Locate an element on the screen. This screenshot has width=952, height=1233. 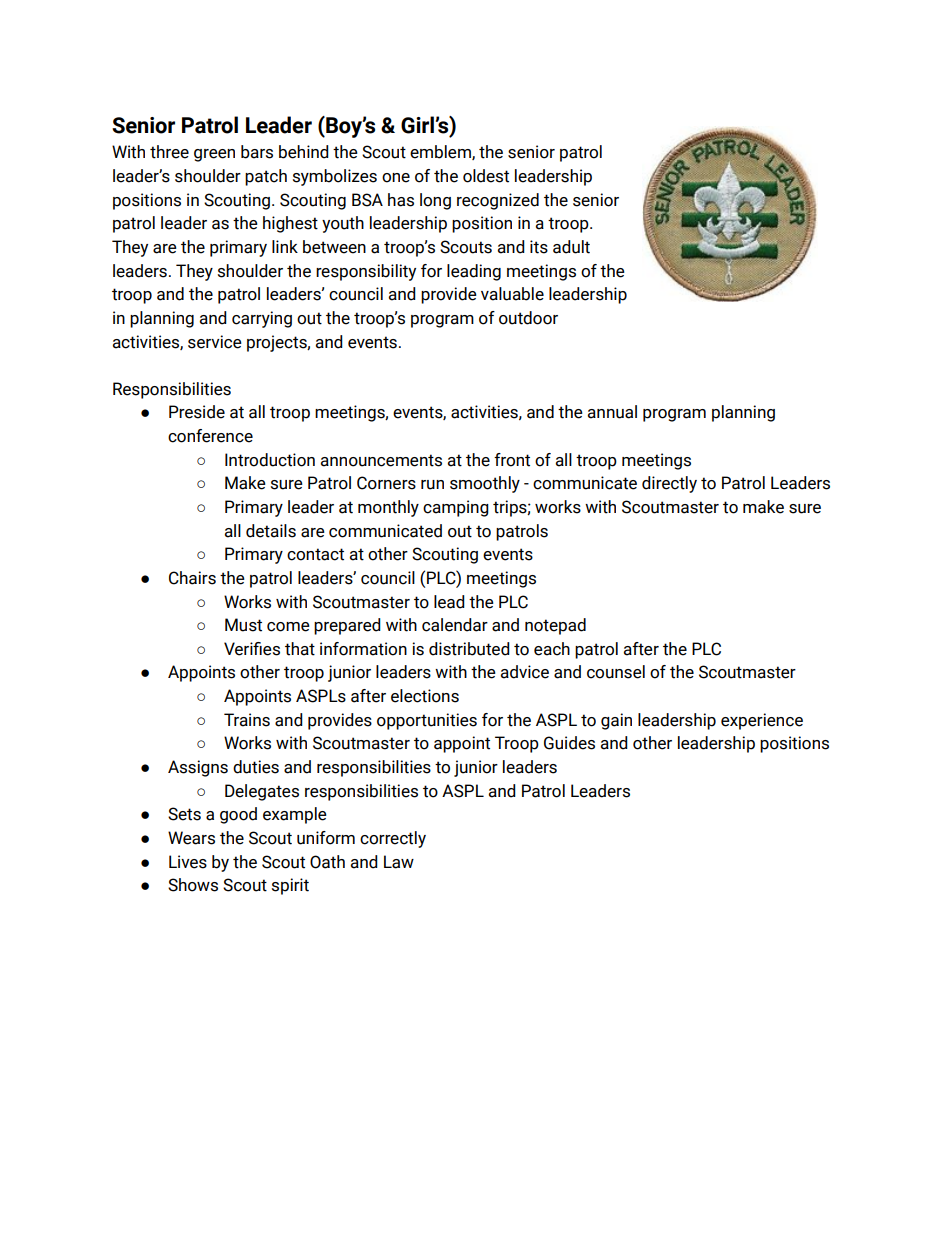
oldest is located at coordinates (486, 176).
